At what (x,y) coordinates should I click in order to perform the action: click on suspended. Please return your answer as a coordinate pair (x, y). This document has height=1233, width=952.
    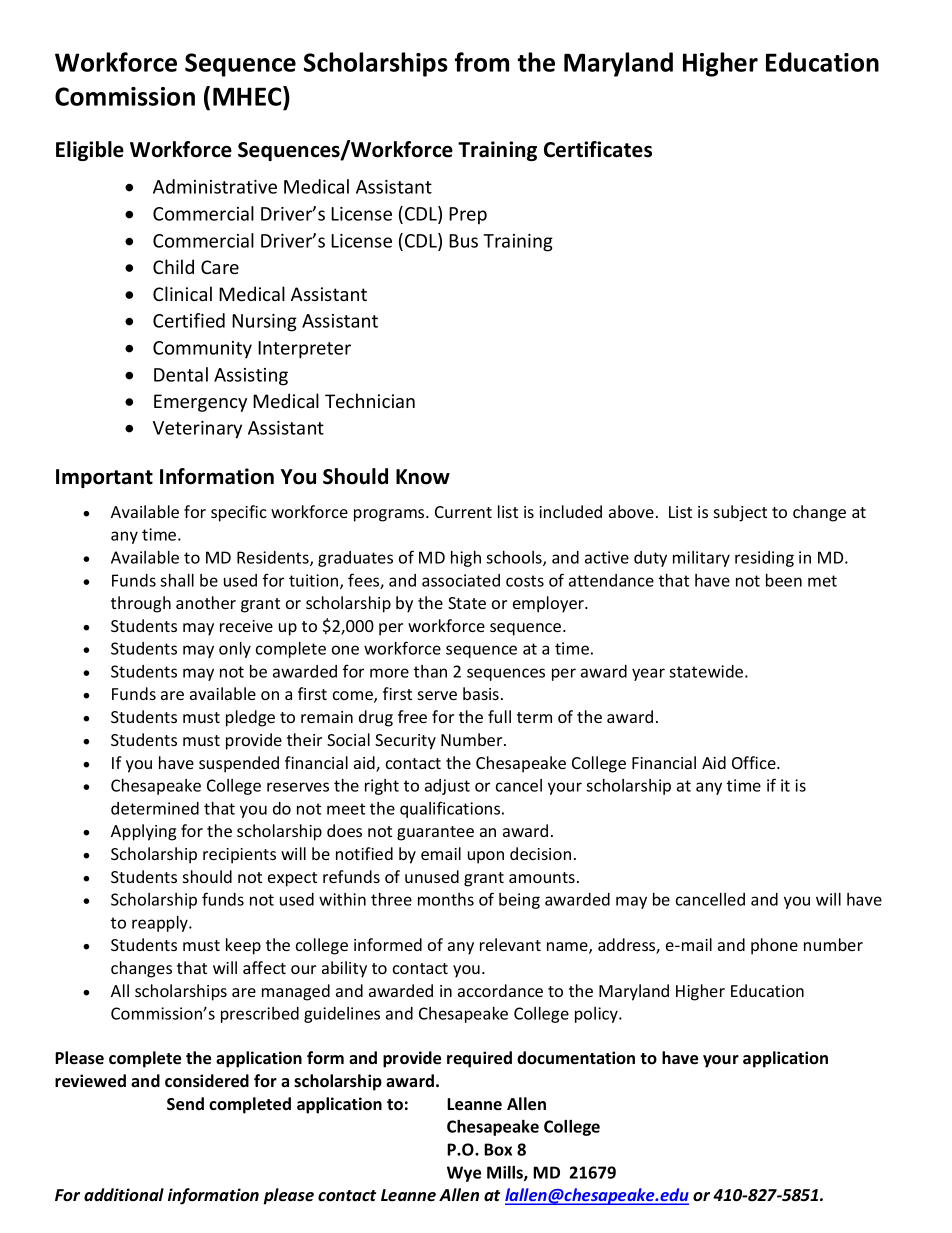
    Looking at the image, I should click on (239, 764).
